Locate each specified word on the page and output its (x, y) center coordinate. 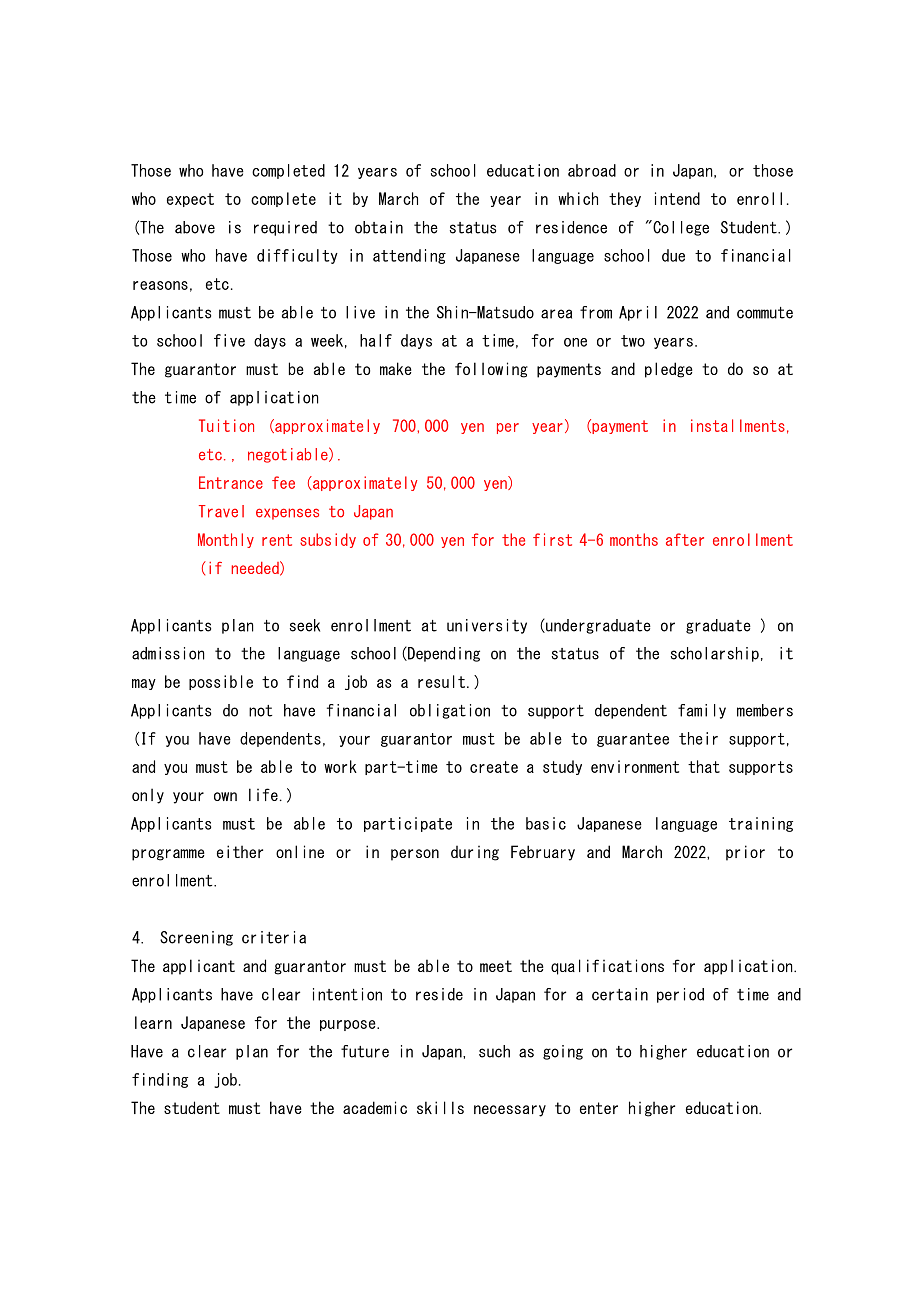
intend (677, 198)
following (491, 370)
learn (153, 1022)
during (475, 853)
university (487, 626)
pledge (668, 370)
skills (440, 1107)
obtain (379, 227)
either (240, 851)
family (702, 711)
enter (599, 1108)
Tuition (226, 425)
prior (745, 853)
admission (168, 653)
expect (190, 200)
